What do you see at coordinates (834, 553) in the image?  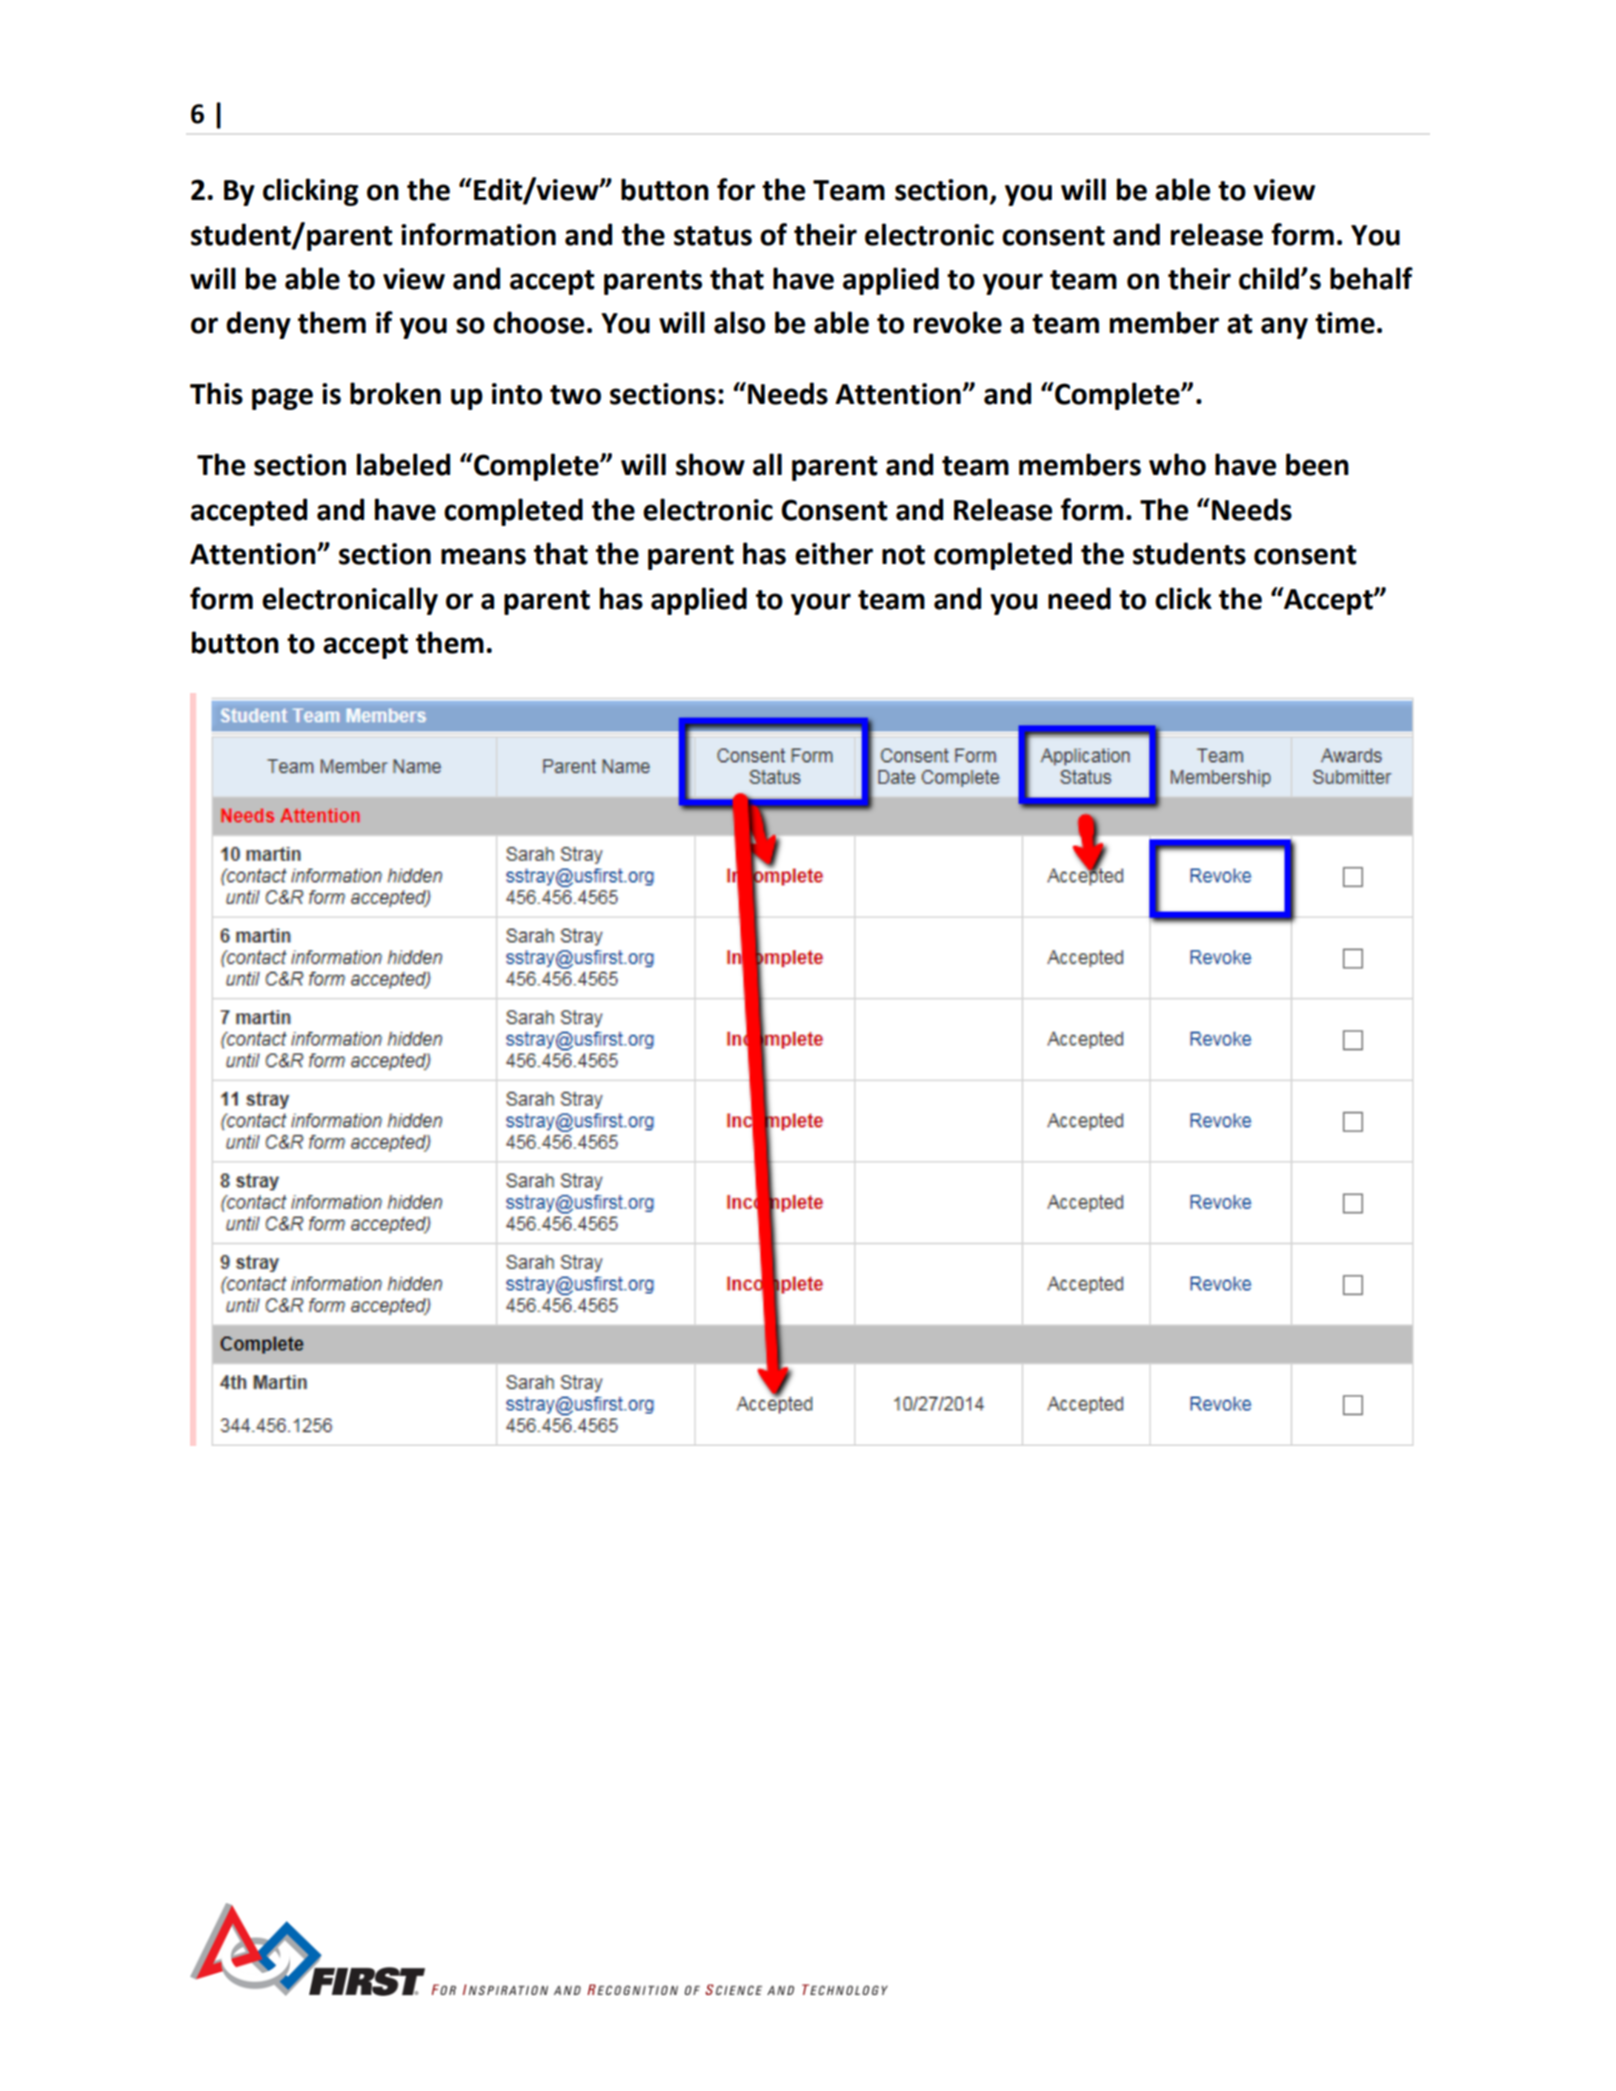 I see `either` at bounding box center [834, 553].
